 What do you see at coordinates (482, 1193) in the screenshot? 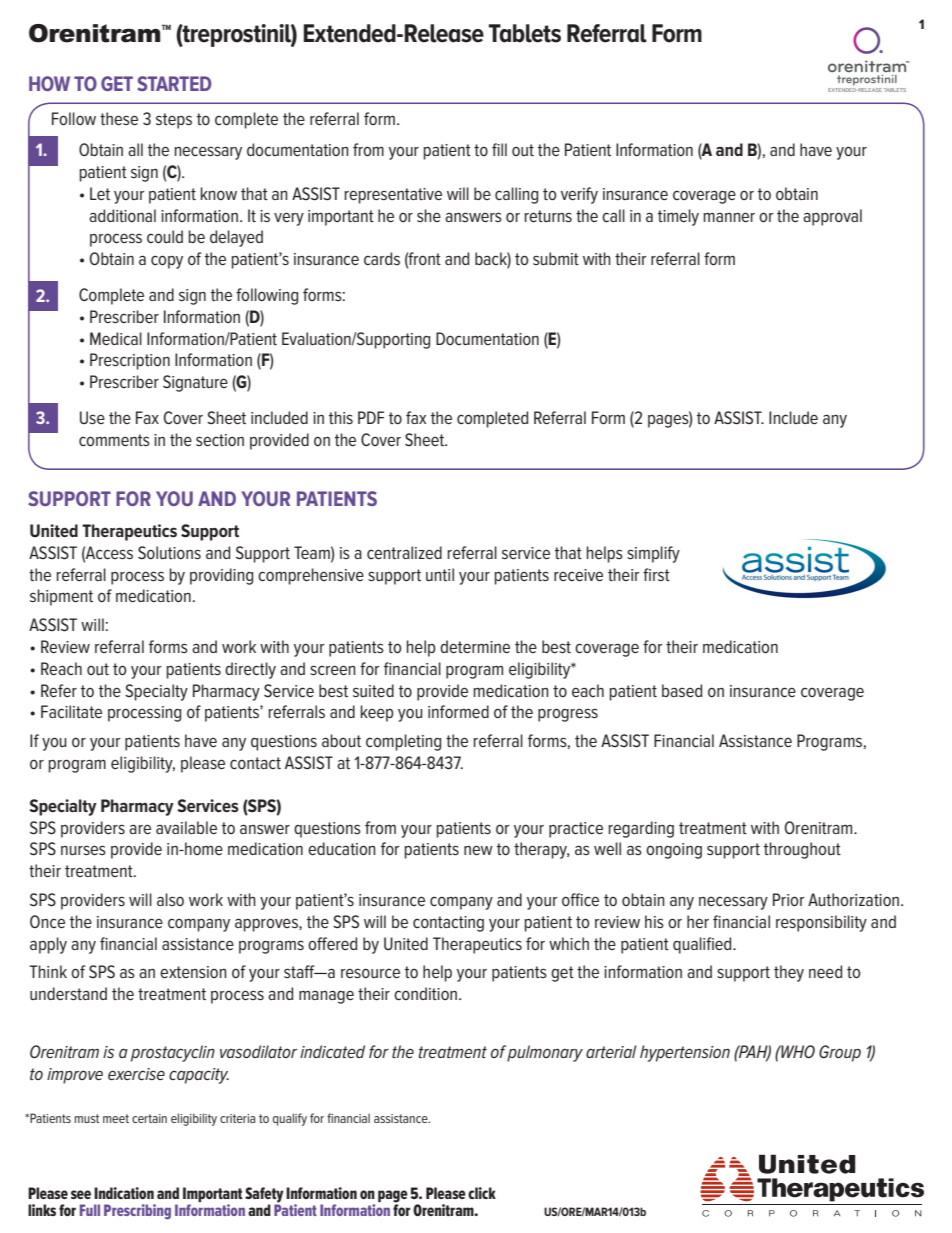
I see `click` at bounding box center [482, 1193].
